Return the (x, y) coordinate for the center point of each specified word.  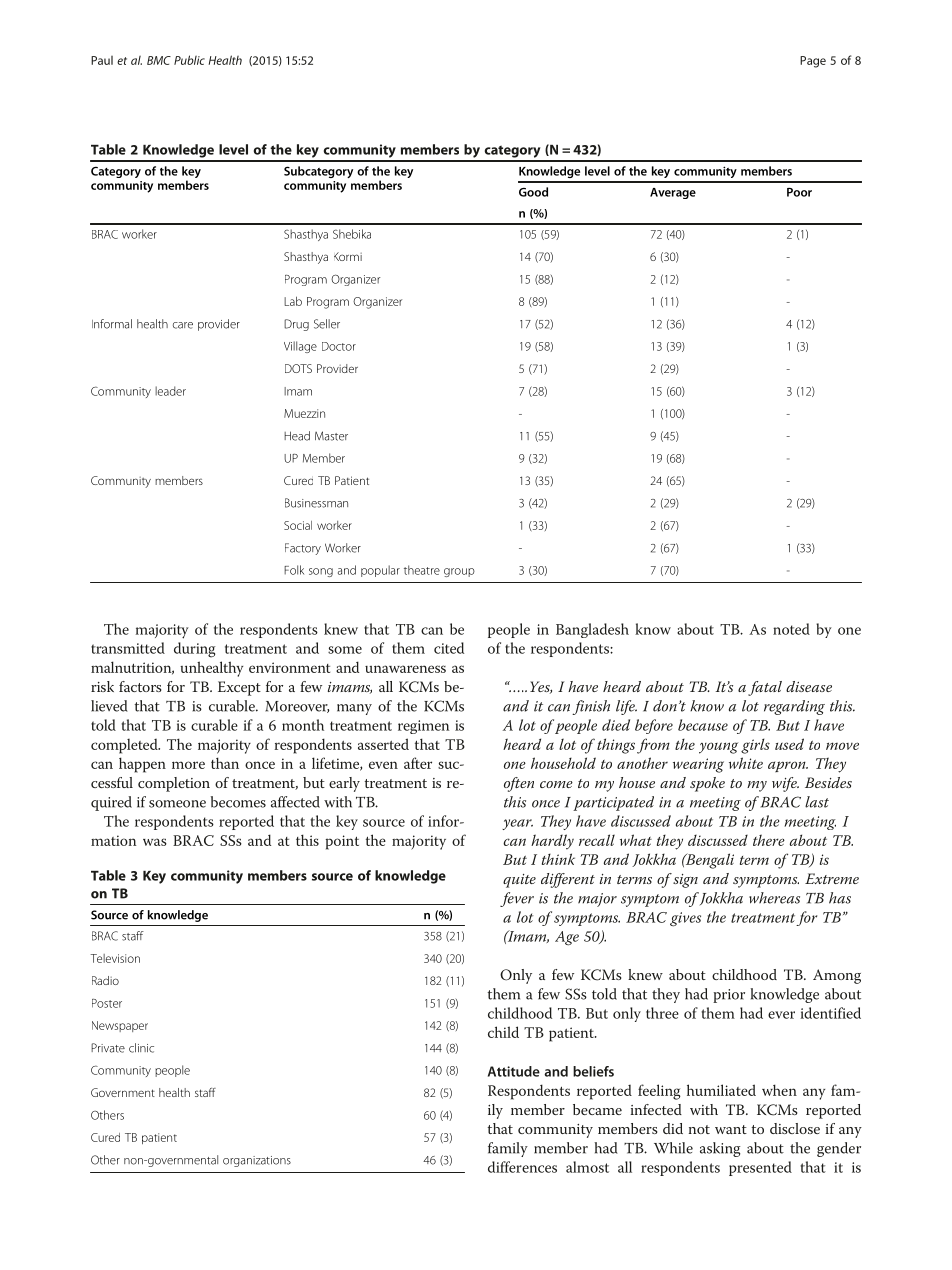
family (508, 1149)
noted (791, 629)
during (194, 650)
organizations (257, 1161)
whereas (774, 898)
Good (533, 192)
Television (115, 958)
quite (519, 881)
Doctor (339, 346)
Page (813, 62)
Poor (799, 192)
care (183, 325)
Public (189, 60)
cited (449, 648)
